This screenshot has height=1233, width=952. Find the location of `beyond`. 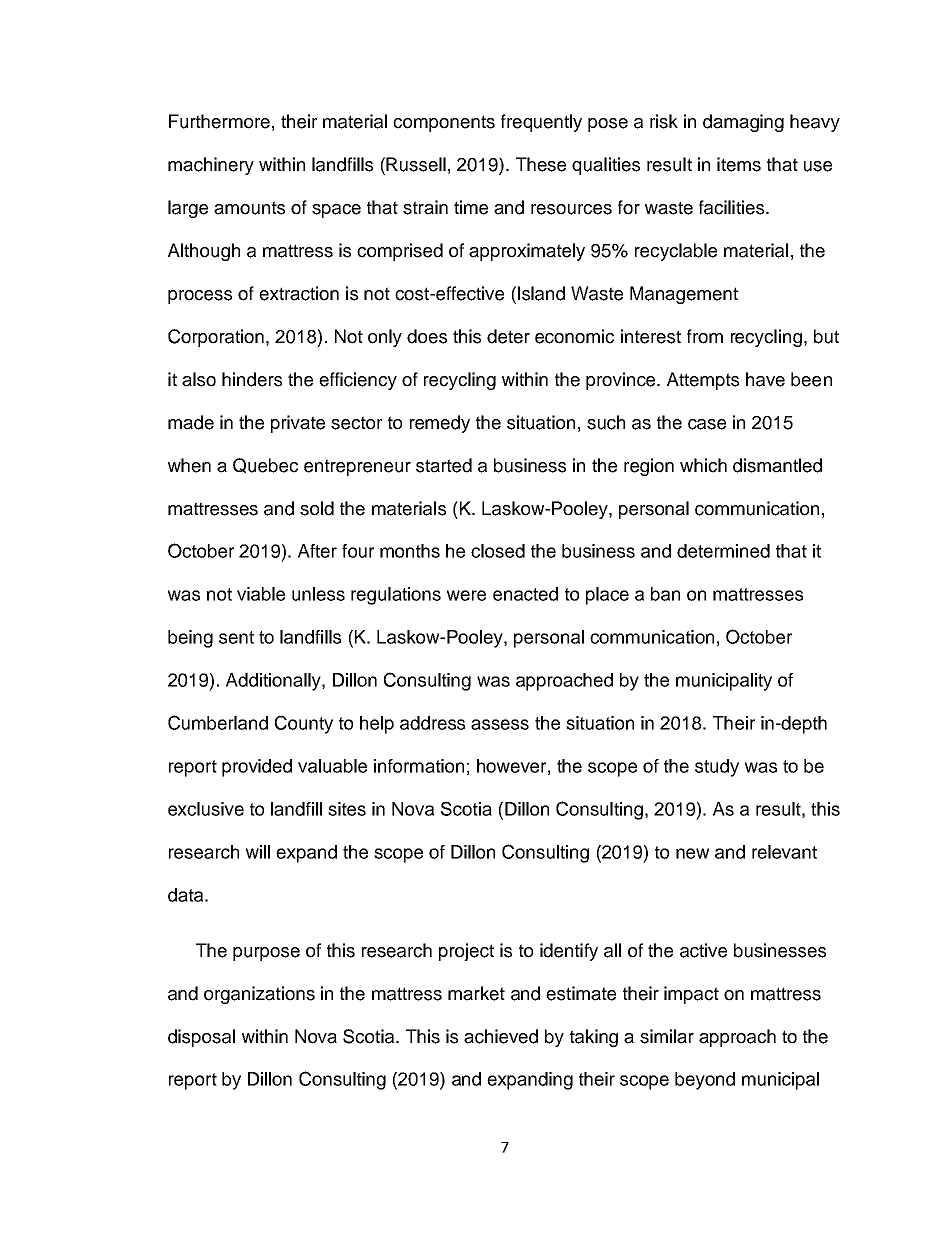

beyond is located at coordinates (705, 1081).
